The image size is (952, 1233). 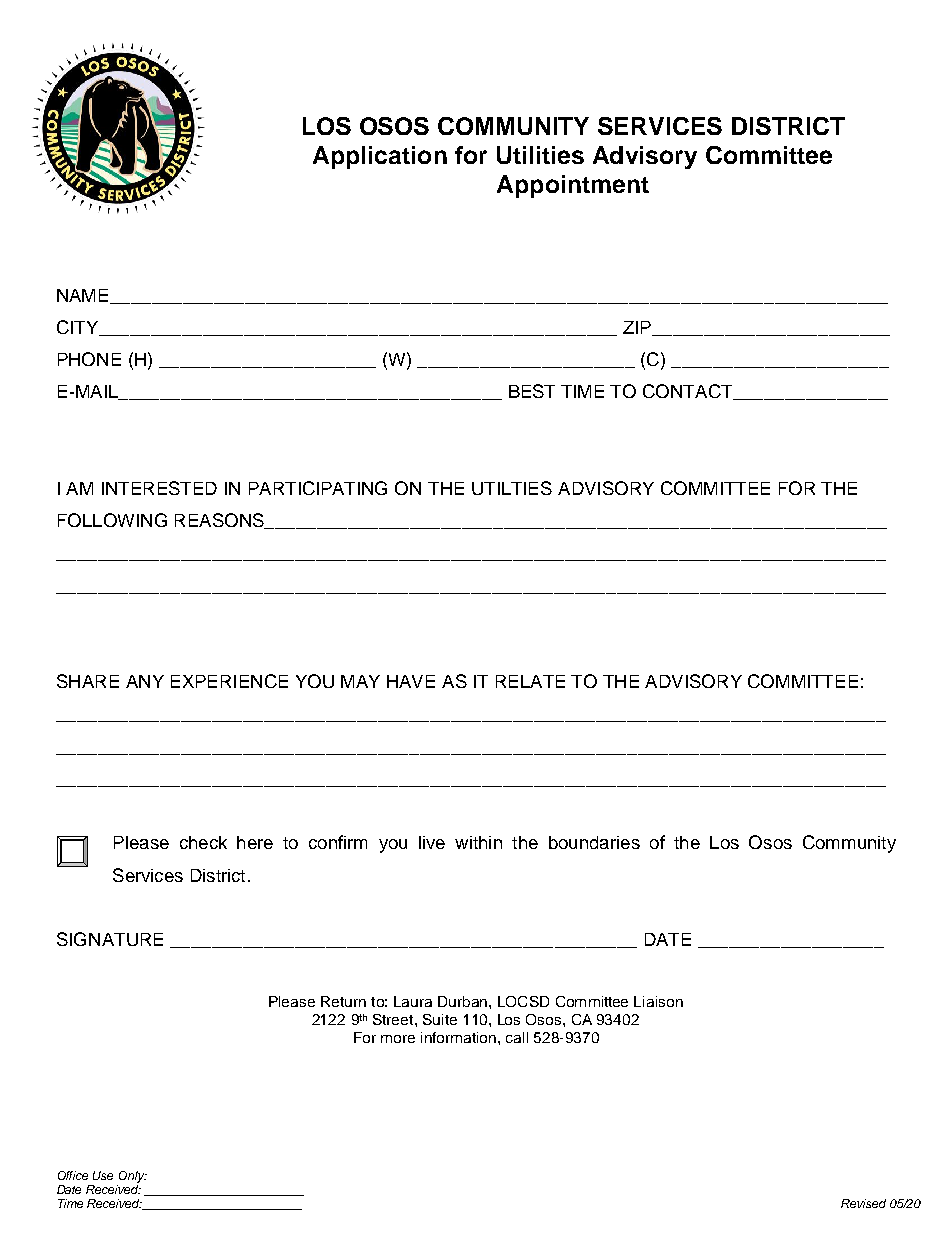 I want to click on SIGNATURE, so click(x=110, y=939).
